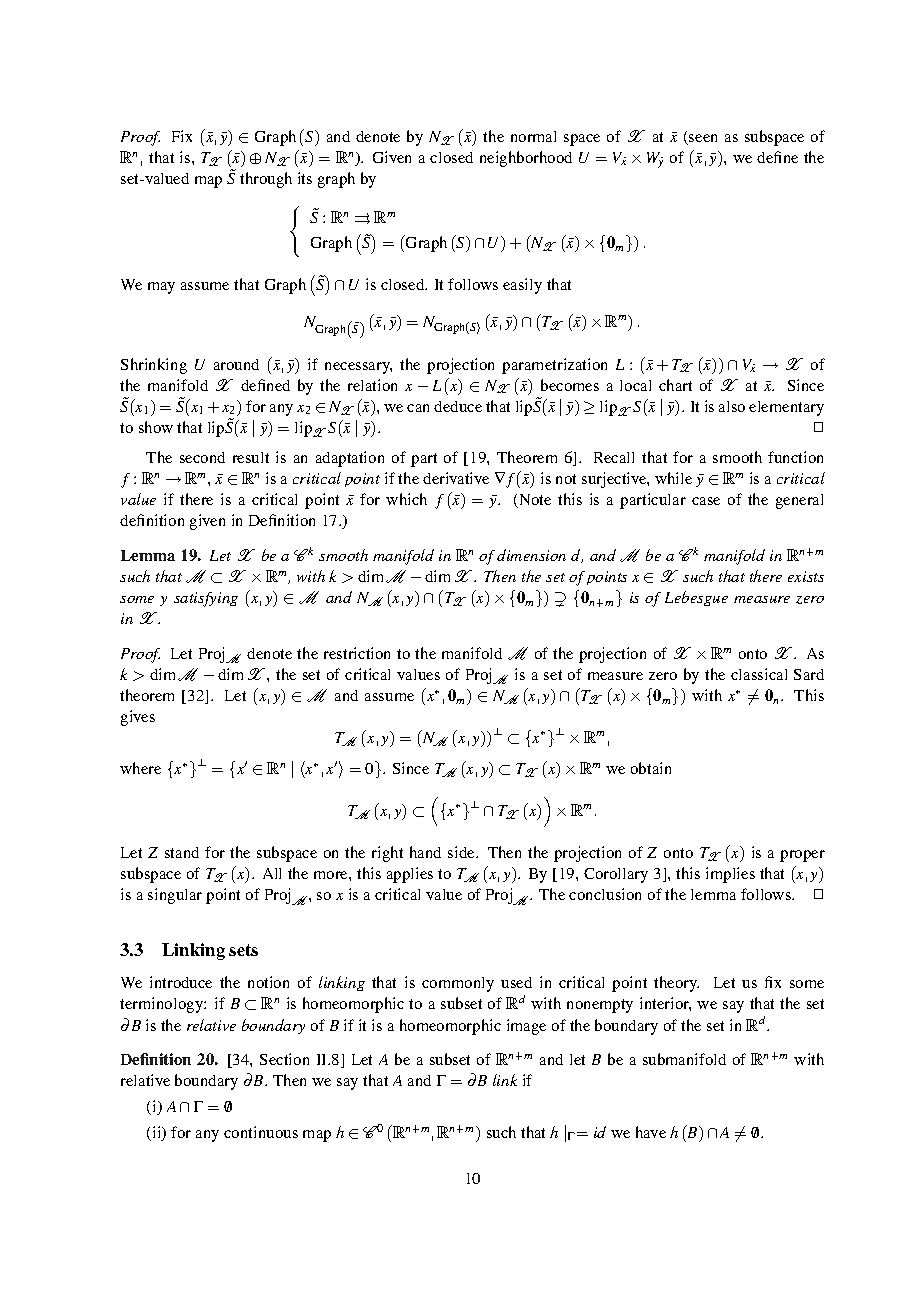 Image resolution: width=924 pixels, height=1308 pixels. What do you see at coordinates (462, 852) in the page?
I see `side` at bounding box center [462, 852].
